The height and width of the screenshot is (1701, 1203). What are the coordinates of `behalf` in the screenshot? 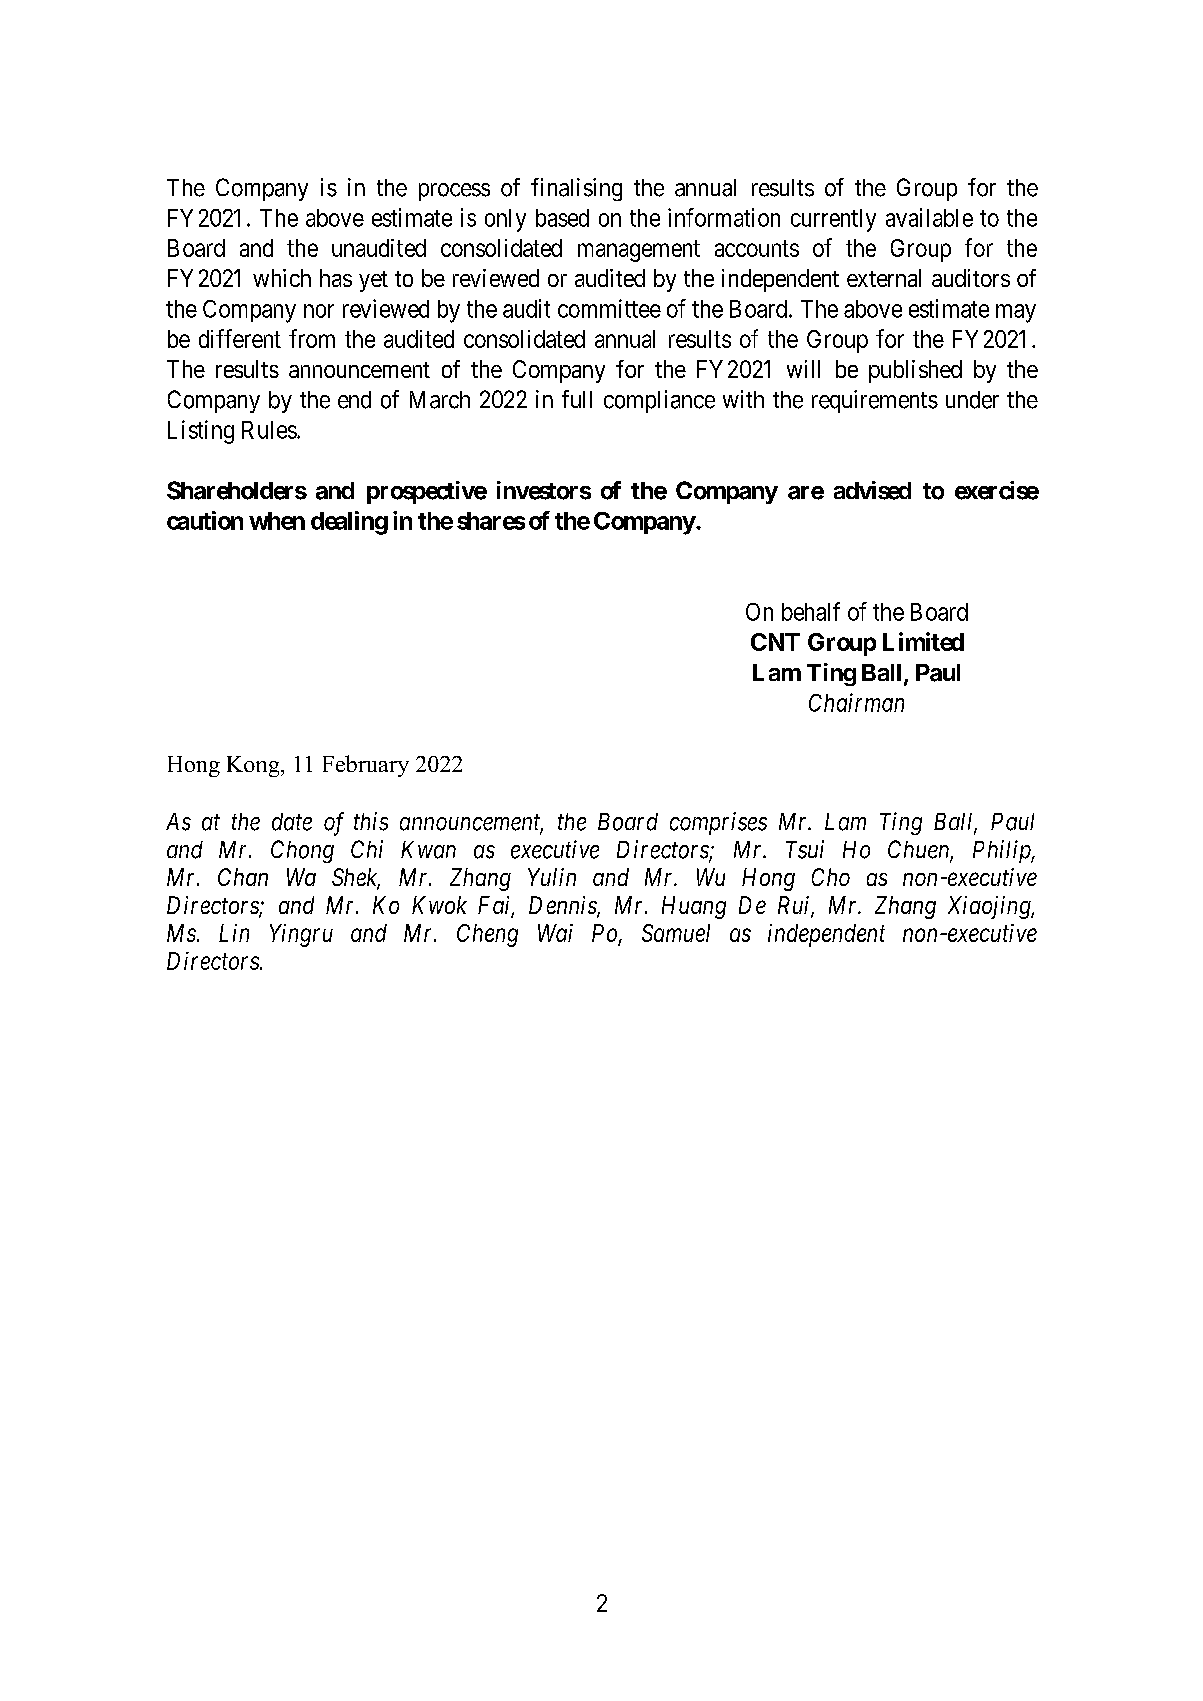 It's located at (811, 611).
